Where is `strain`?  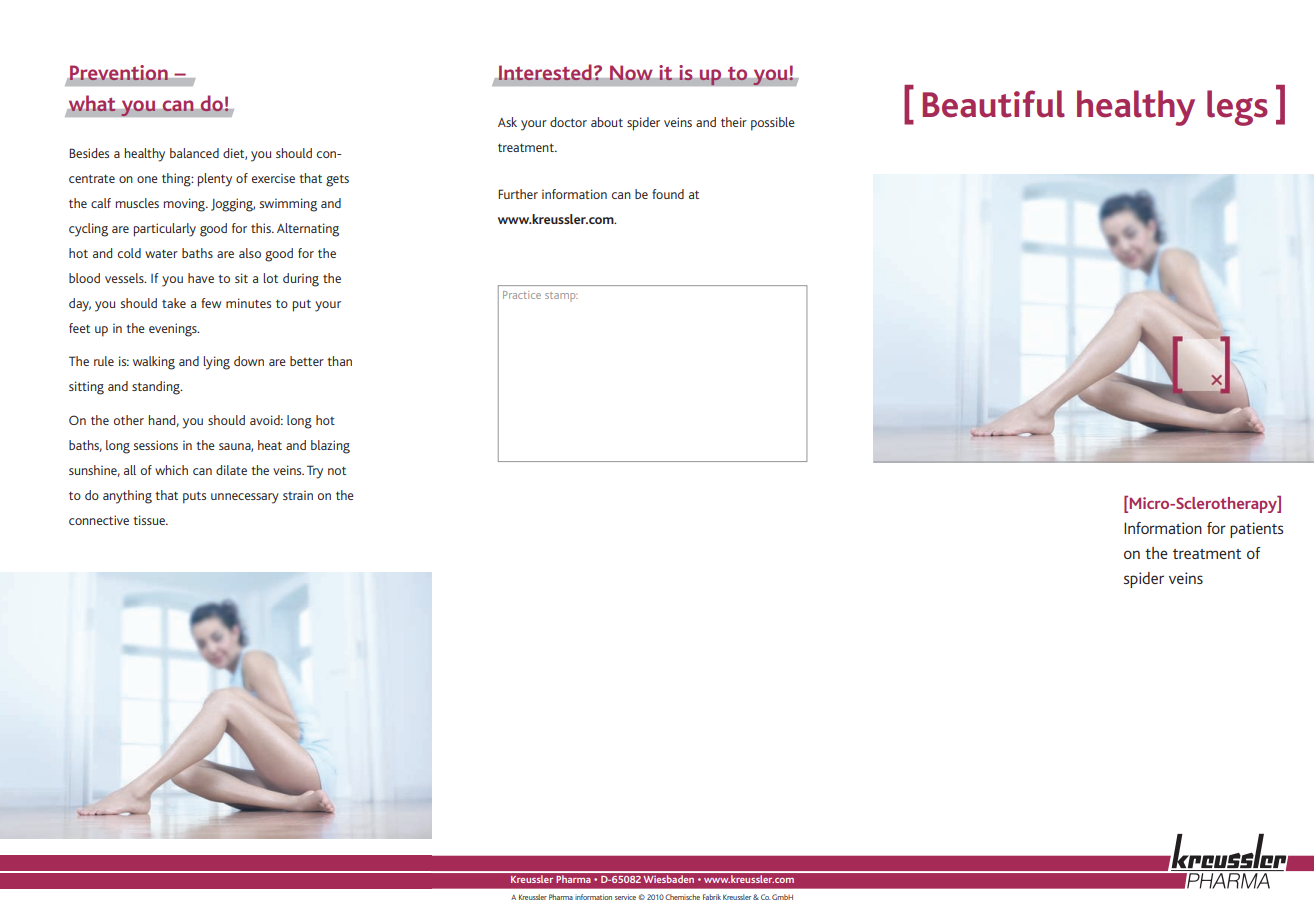
strain is located at coordinates (298, 495).
